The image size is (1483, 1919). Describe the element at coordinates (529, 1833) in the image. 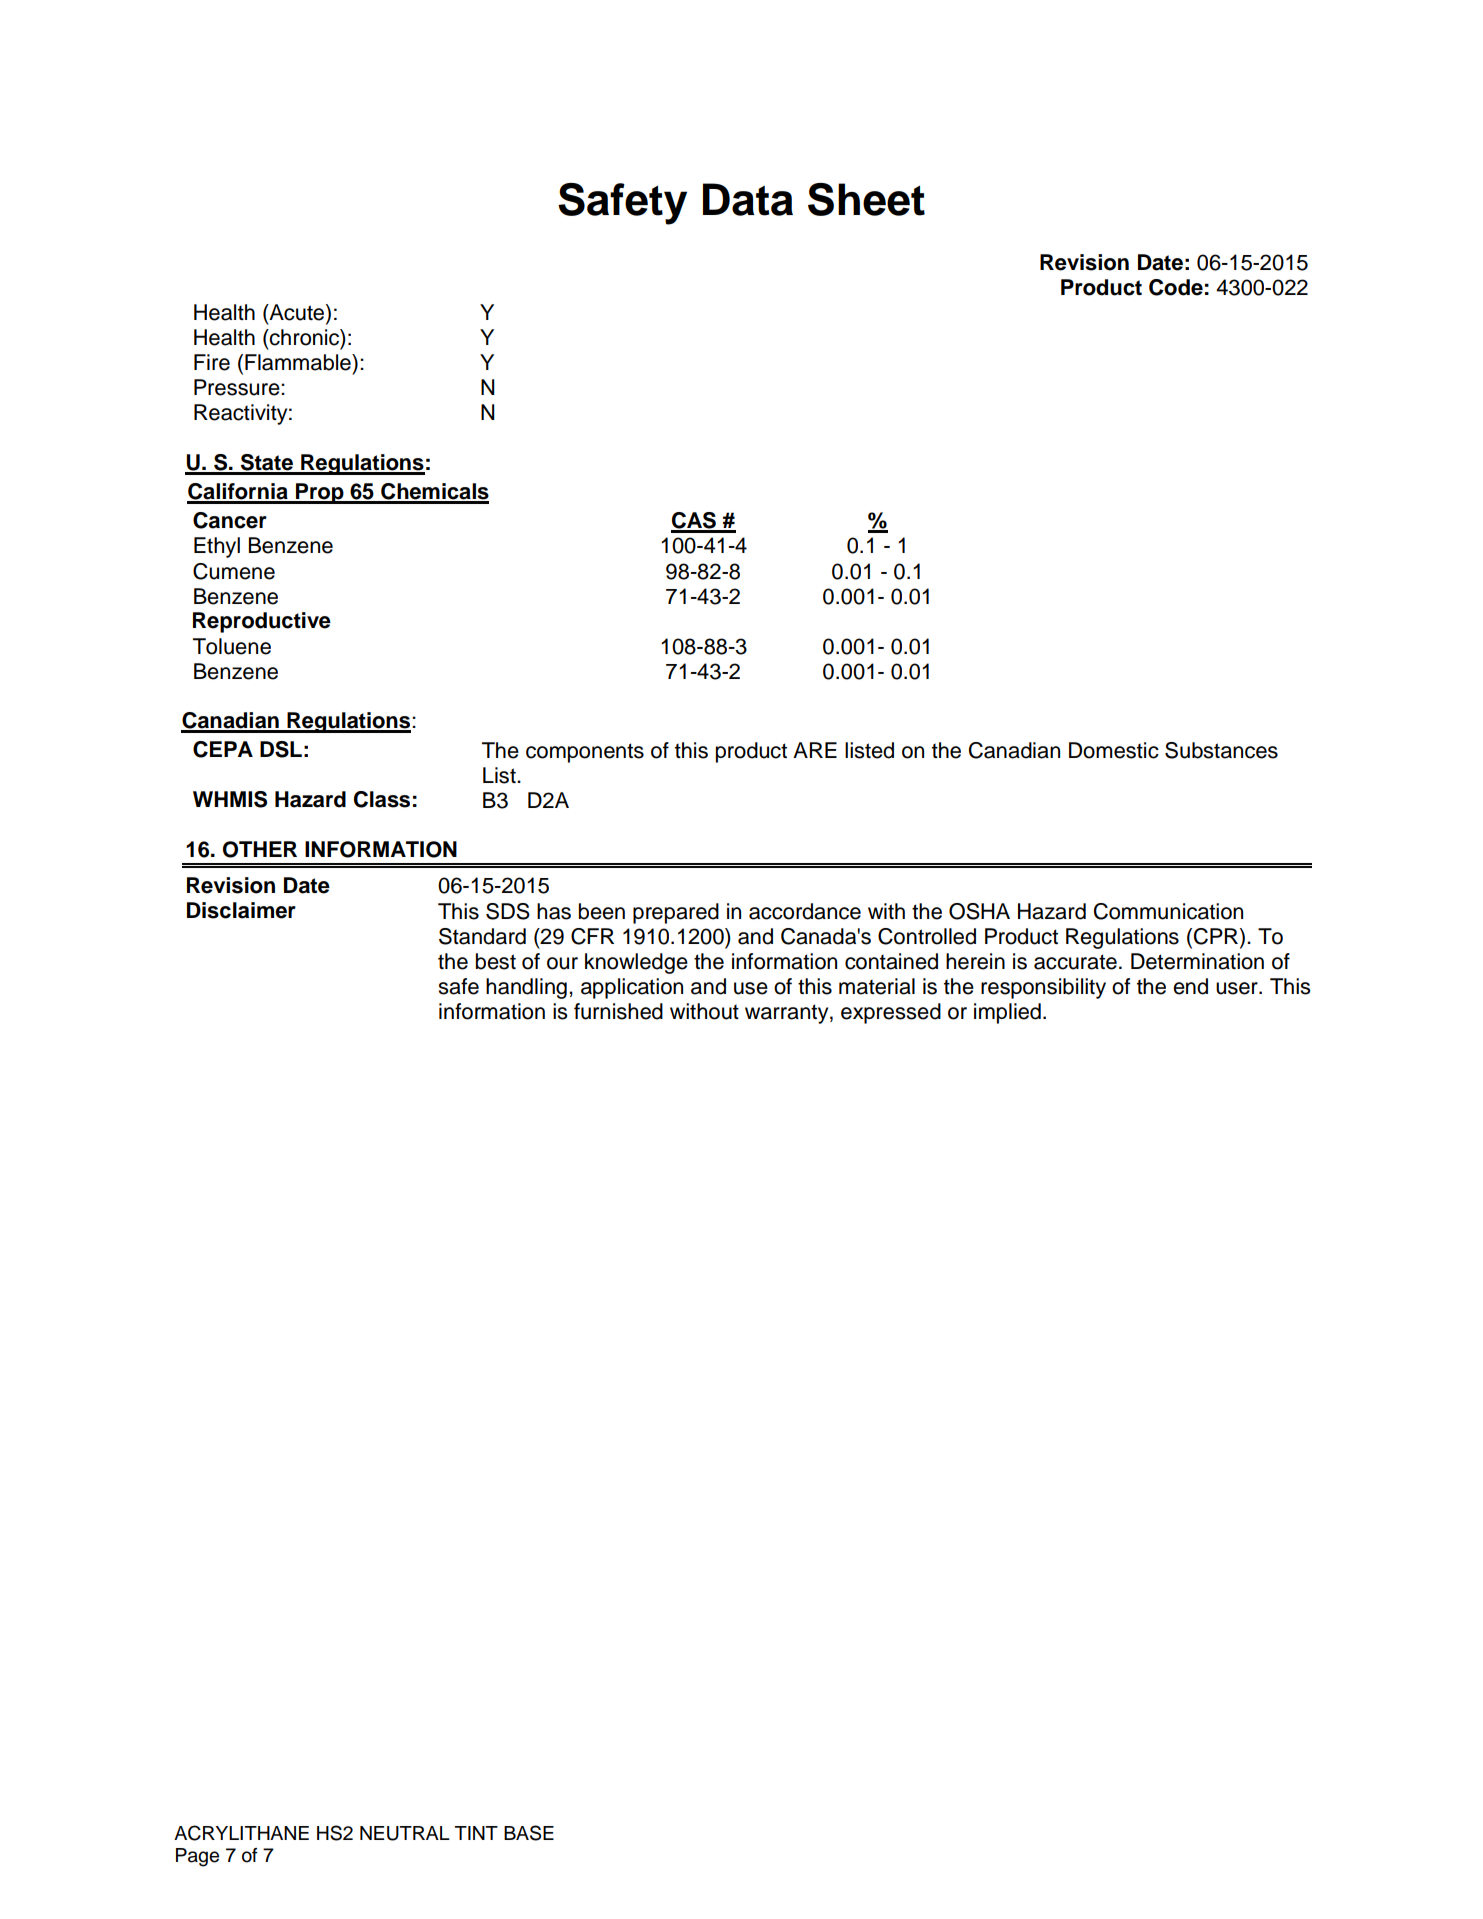

I see `BASE` at that location.
